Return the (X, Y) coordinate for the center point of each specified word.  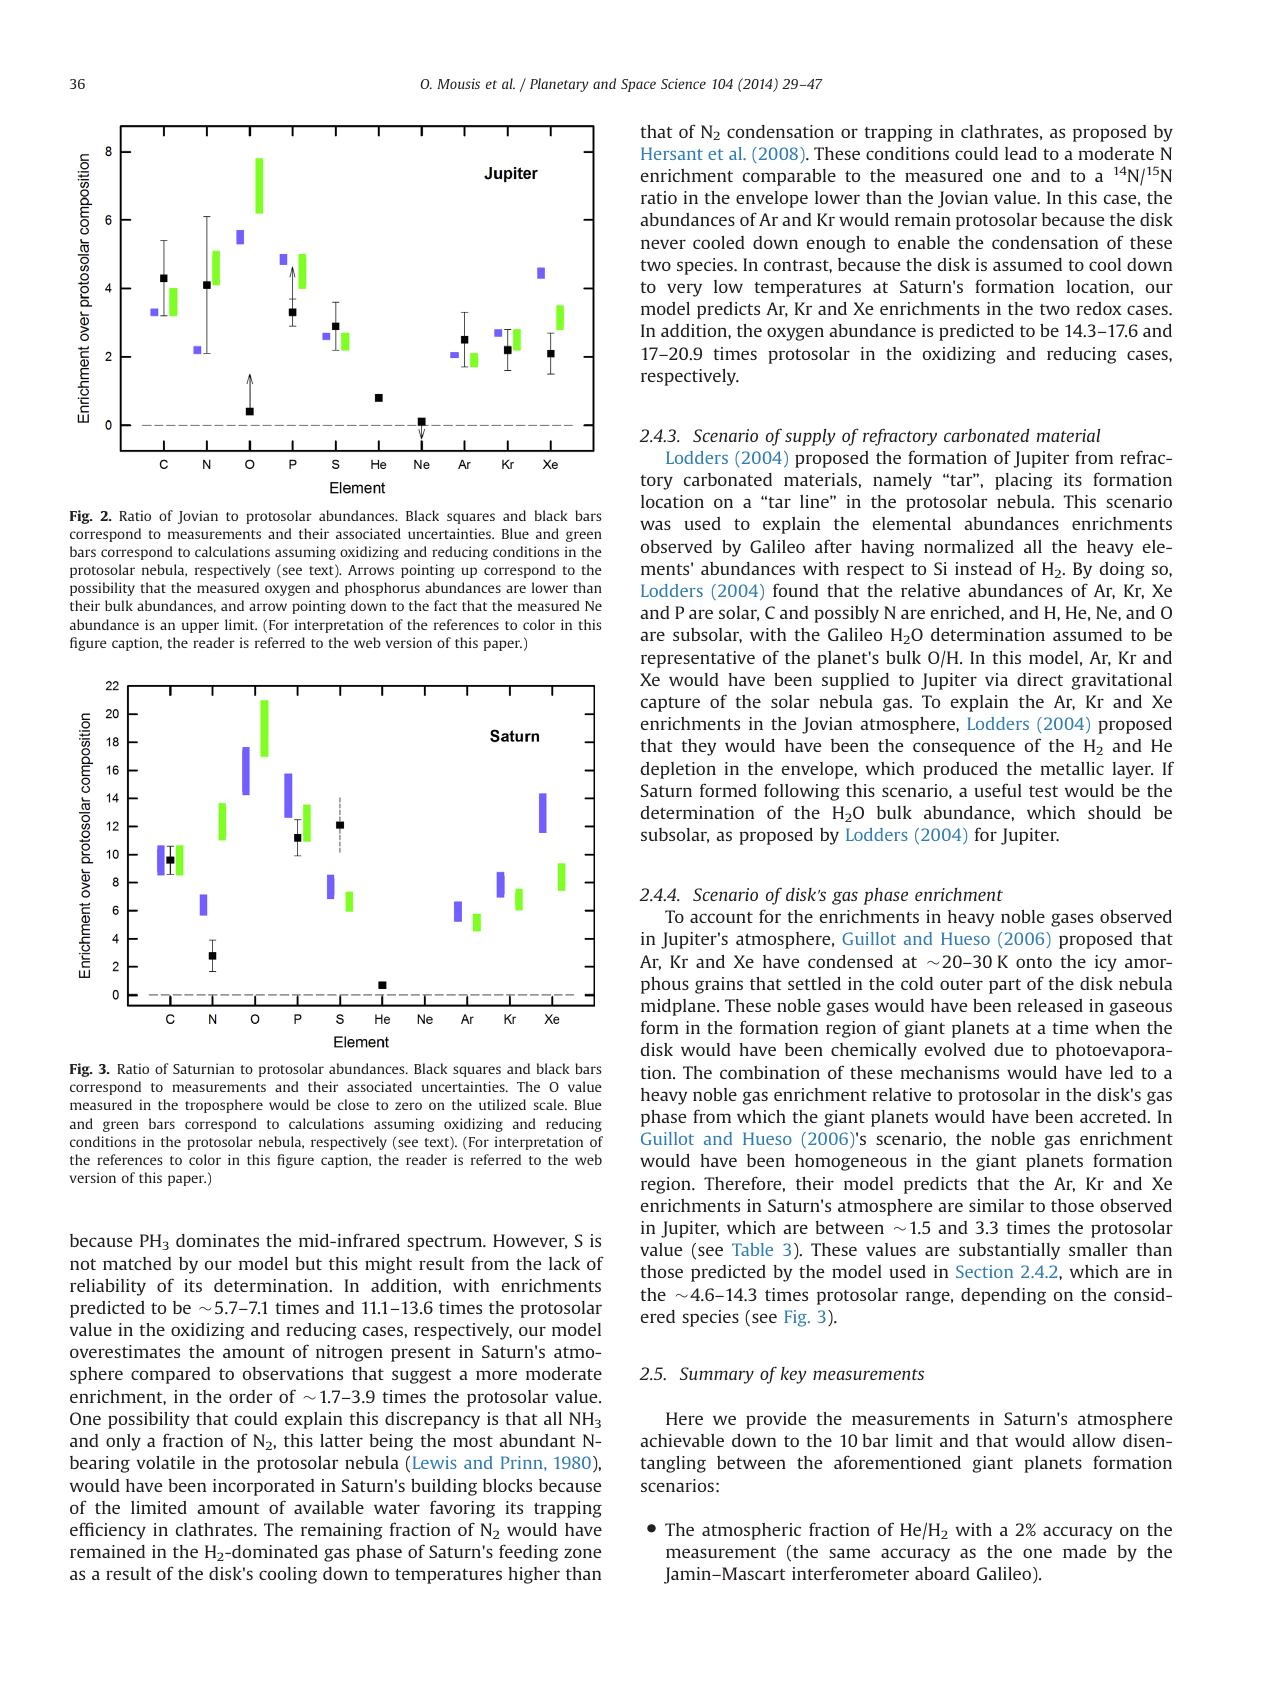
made (1085, 1551)
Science (683, 84)
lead (1021, 153)
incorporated (264, 1487)
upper (200, 627)
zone (583, 1553)
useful (998, 790)
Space (638, 85)
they (698, 747)
